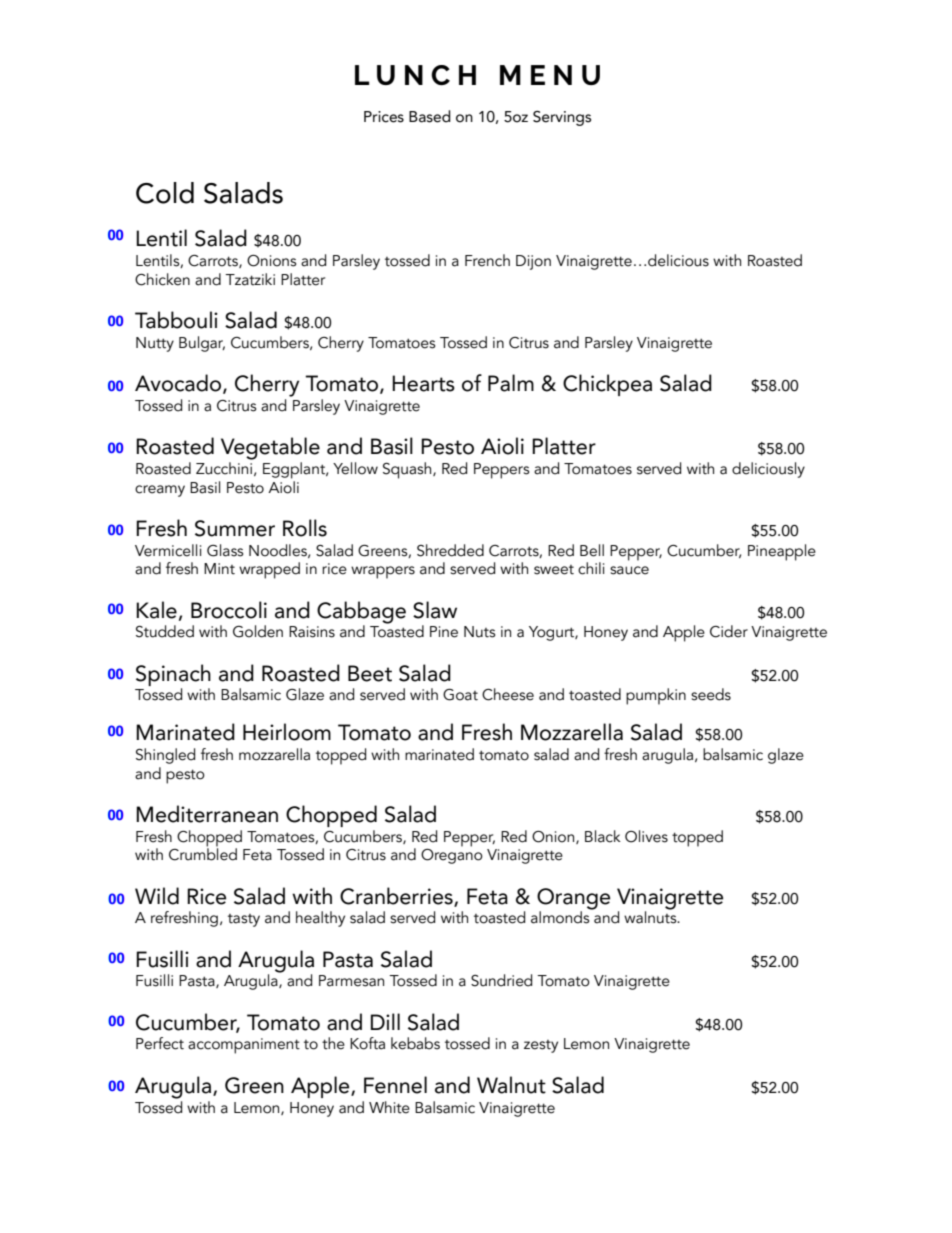 This screenshot has height=1233, width=952. Describe the element at coordinates (165, 193) in the screenshot. I see `Cold` at that location.
